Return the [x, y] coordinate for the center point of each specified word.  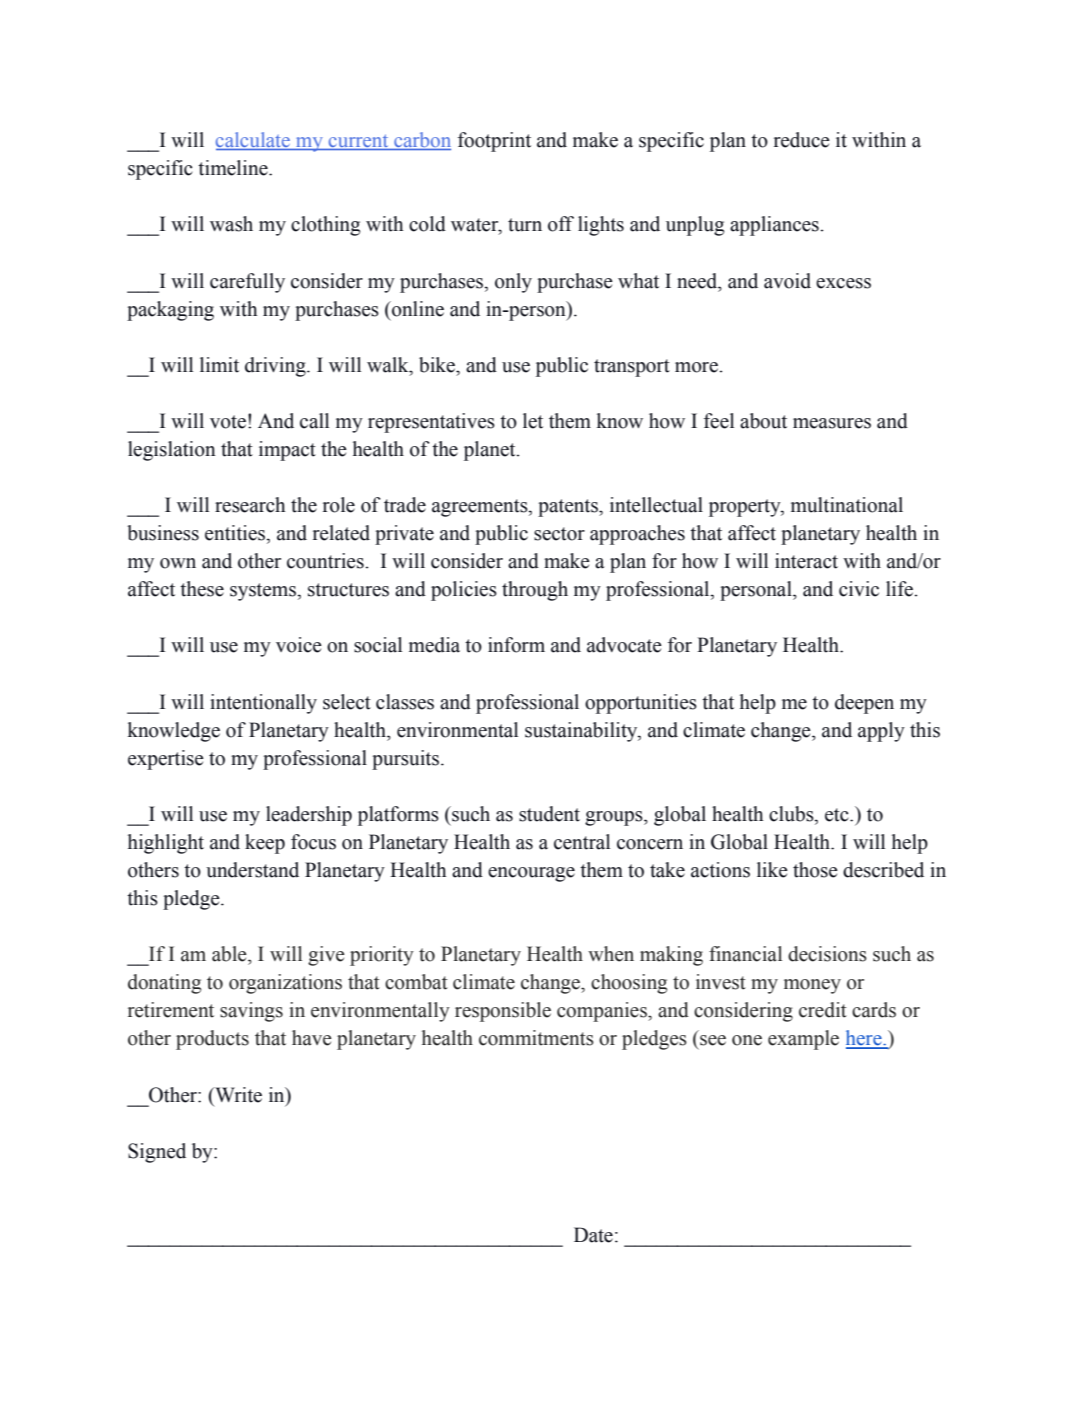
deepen [864, 704]
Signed [157, 1153]
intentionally [263, 704]
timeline [234, 168]
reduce [802, 140]
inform [516, 645]
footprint [494, 142]
